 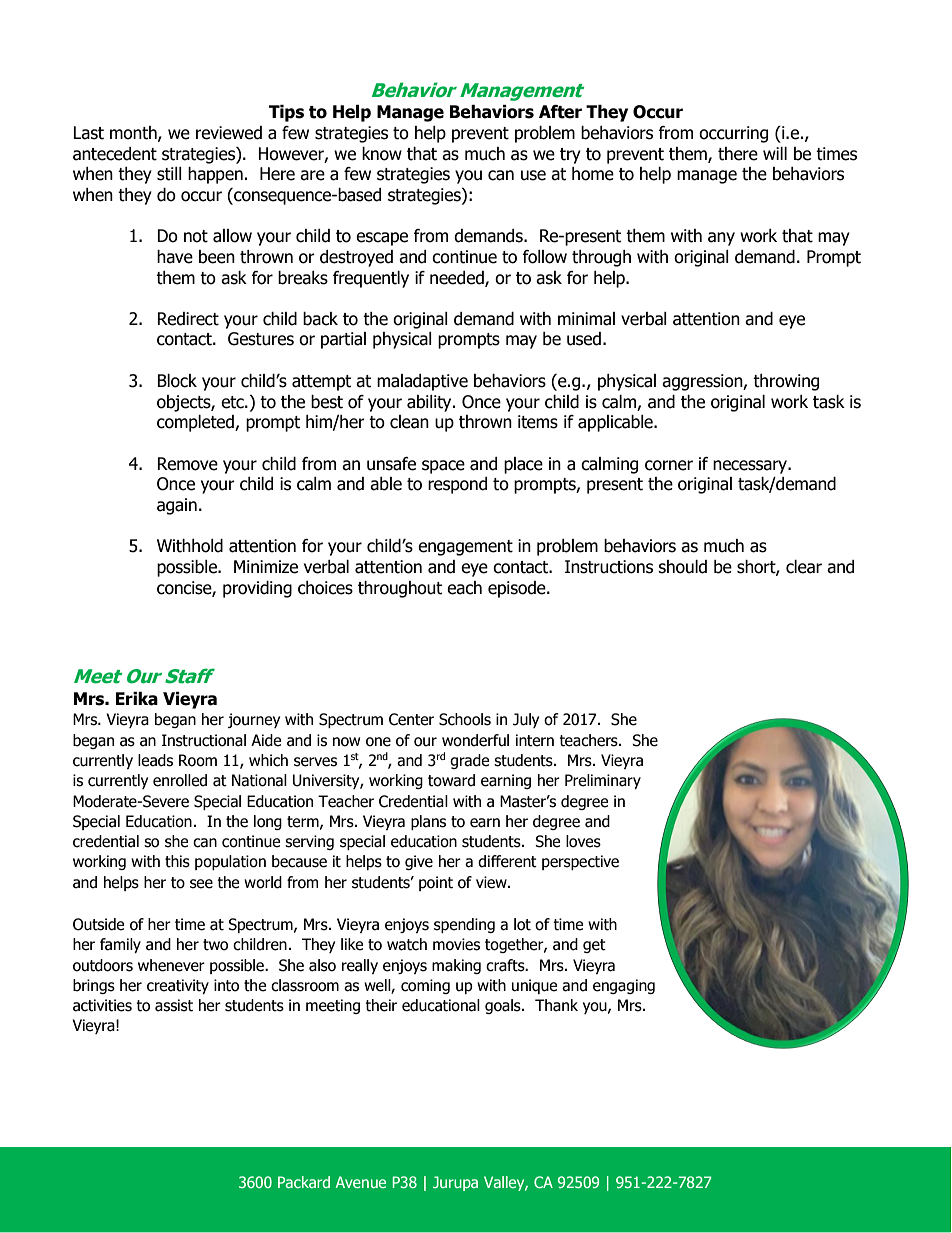 I want to click on Avenue, so click(x=360, y=1182).
